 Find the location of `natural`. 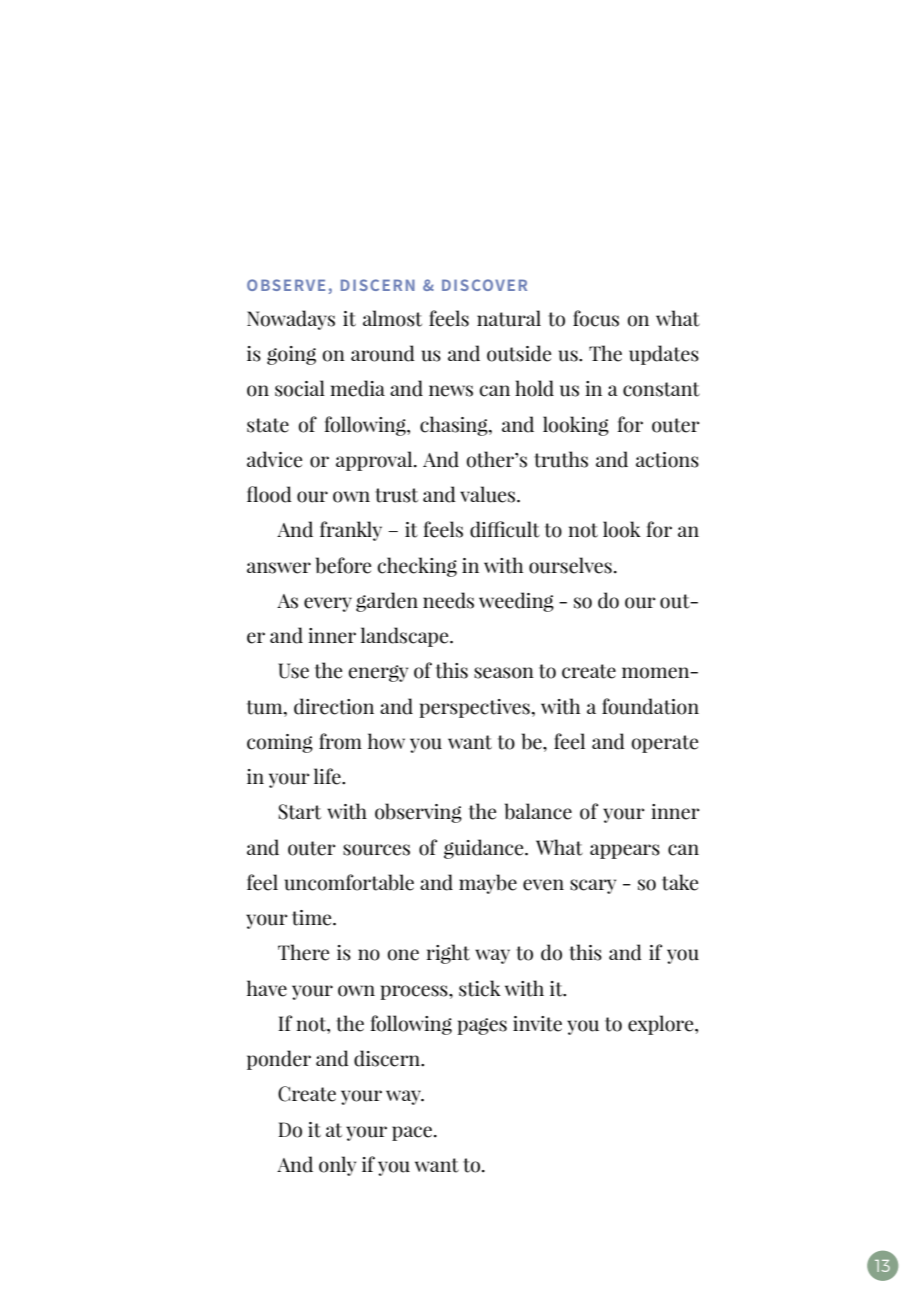

natural is located at coordinates (509, 318).
